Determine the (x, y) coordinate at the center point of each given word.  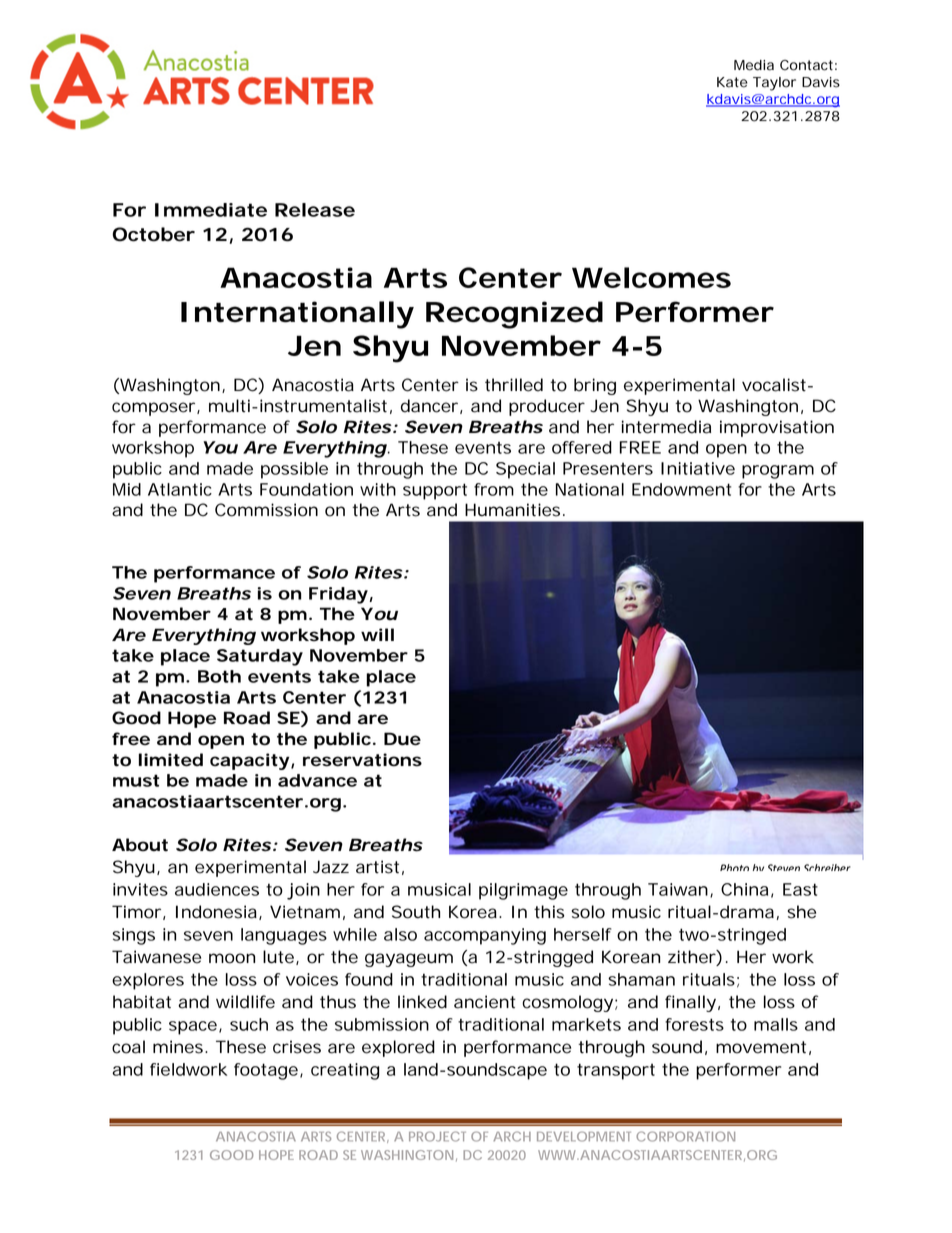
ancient (485, 1002)
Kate (732, 82)
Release (315, 210)
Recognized (514, 315)
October (153, 234)
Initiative (698, 468)
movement (763, 1048)
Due (402, 739)
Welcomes (651, 277)
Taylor (774, 84)
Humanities (515, 510)
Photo (734, 867)
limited (171, 760)
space (195, 1028)
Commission (266, 510)
